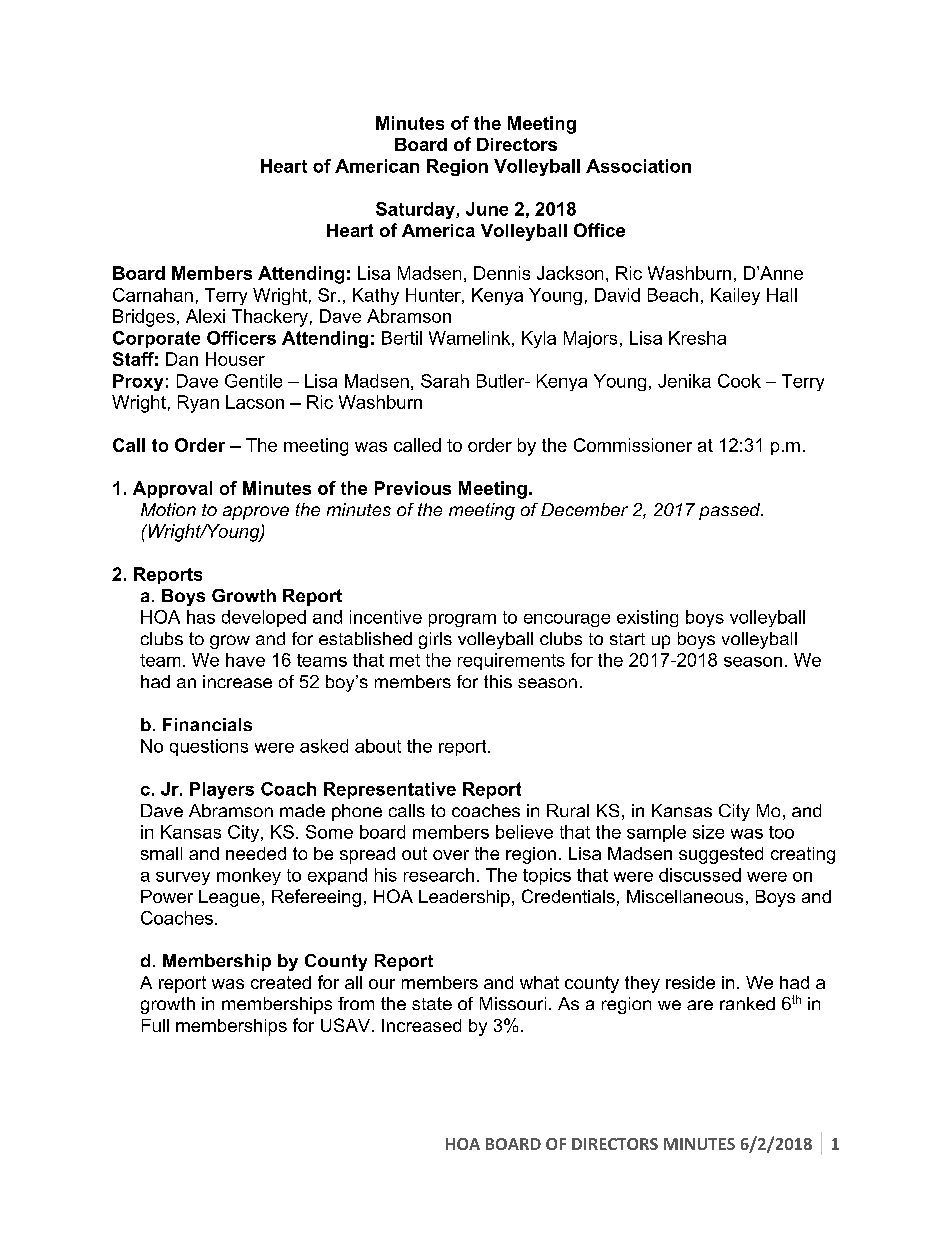  Describe the element at coordinates (498, 681) in the screenshot. I see `this` at that location.
